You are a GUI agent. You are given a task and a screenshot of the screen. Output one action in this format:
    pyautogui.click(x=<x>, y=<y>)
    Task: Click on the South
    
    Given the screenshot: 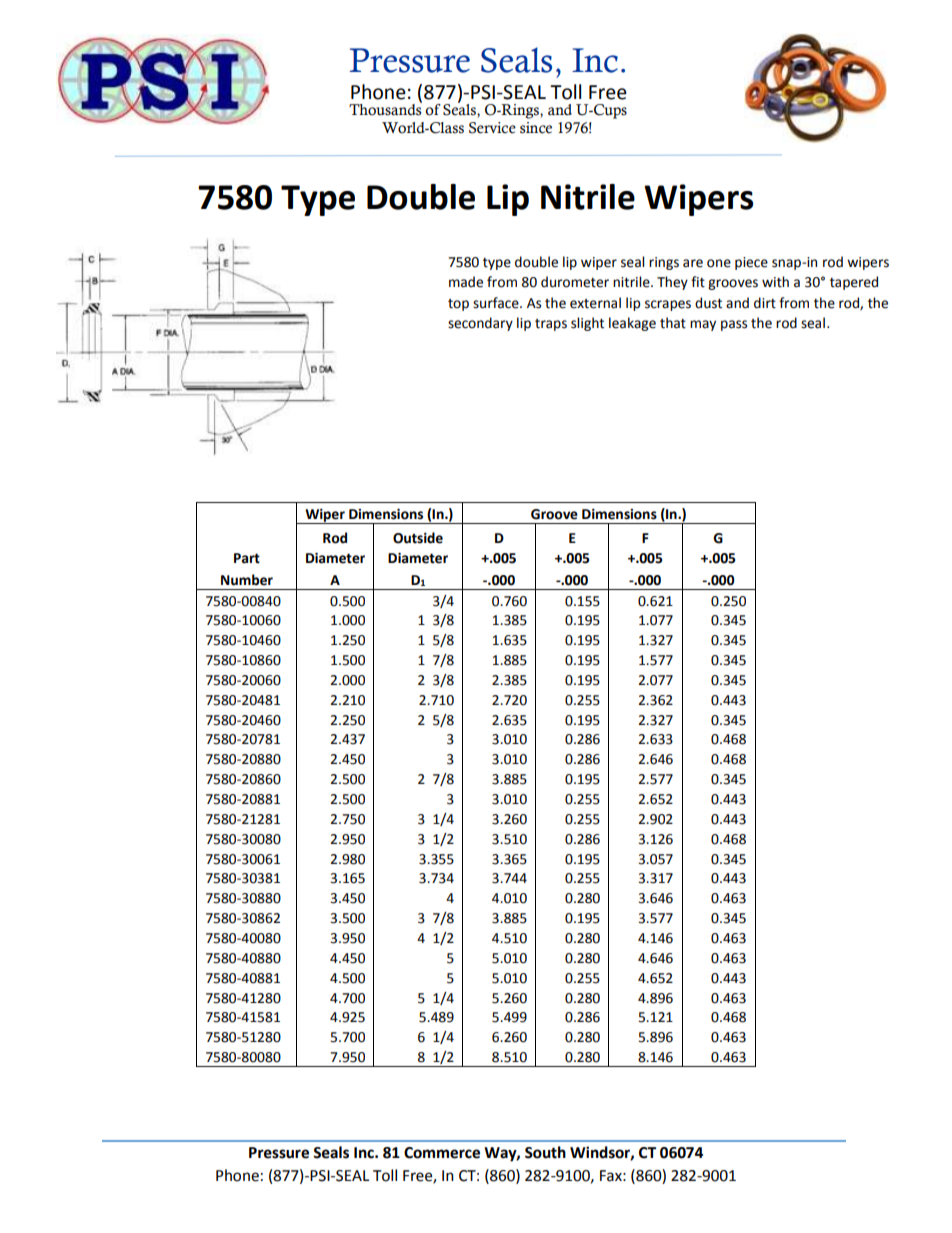 What is the action you would take?
    pyautogui.click(x=545, y=1152)
